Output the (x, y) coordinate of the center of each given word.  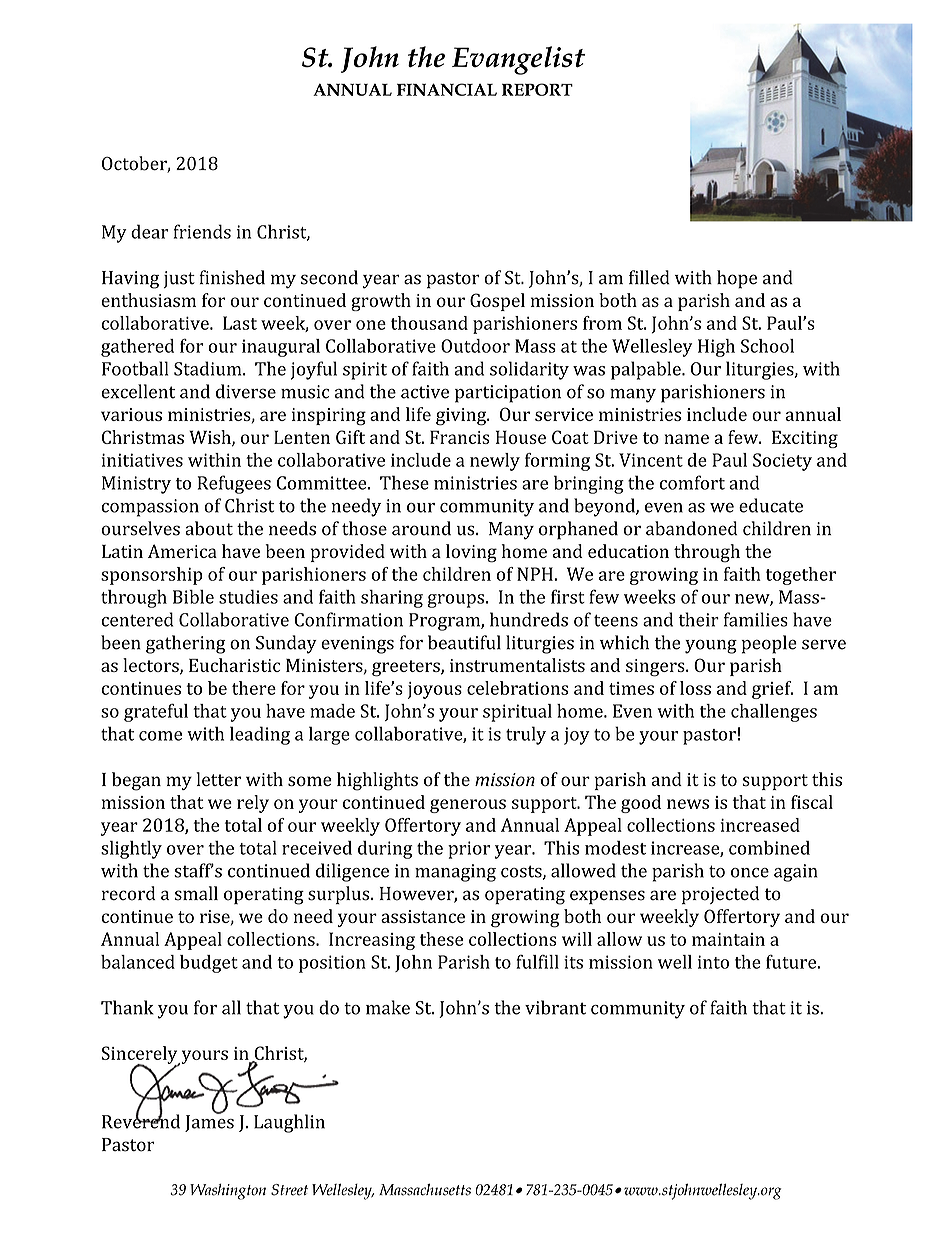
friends (202, 231)
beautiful (464, 642)
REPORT (537, 89)
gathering (186, 644)
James (209, 1122)
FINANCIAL (447, 89)
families (756, 619)
